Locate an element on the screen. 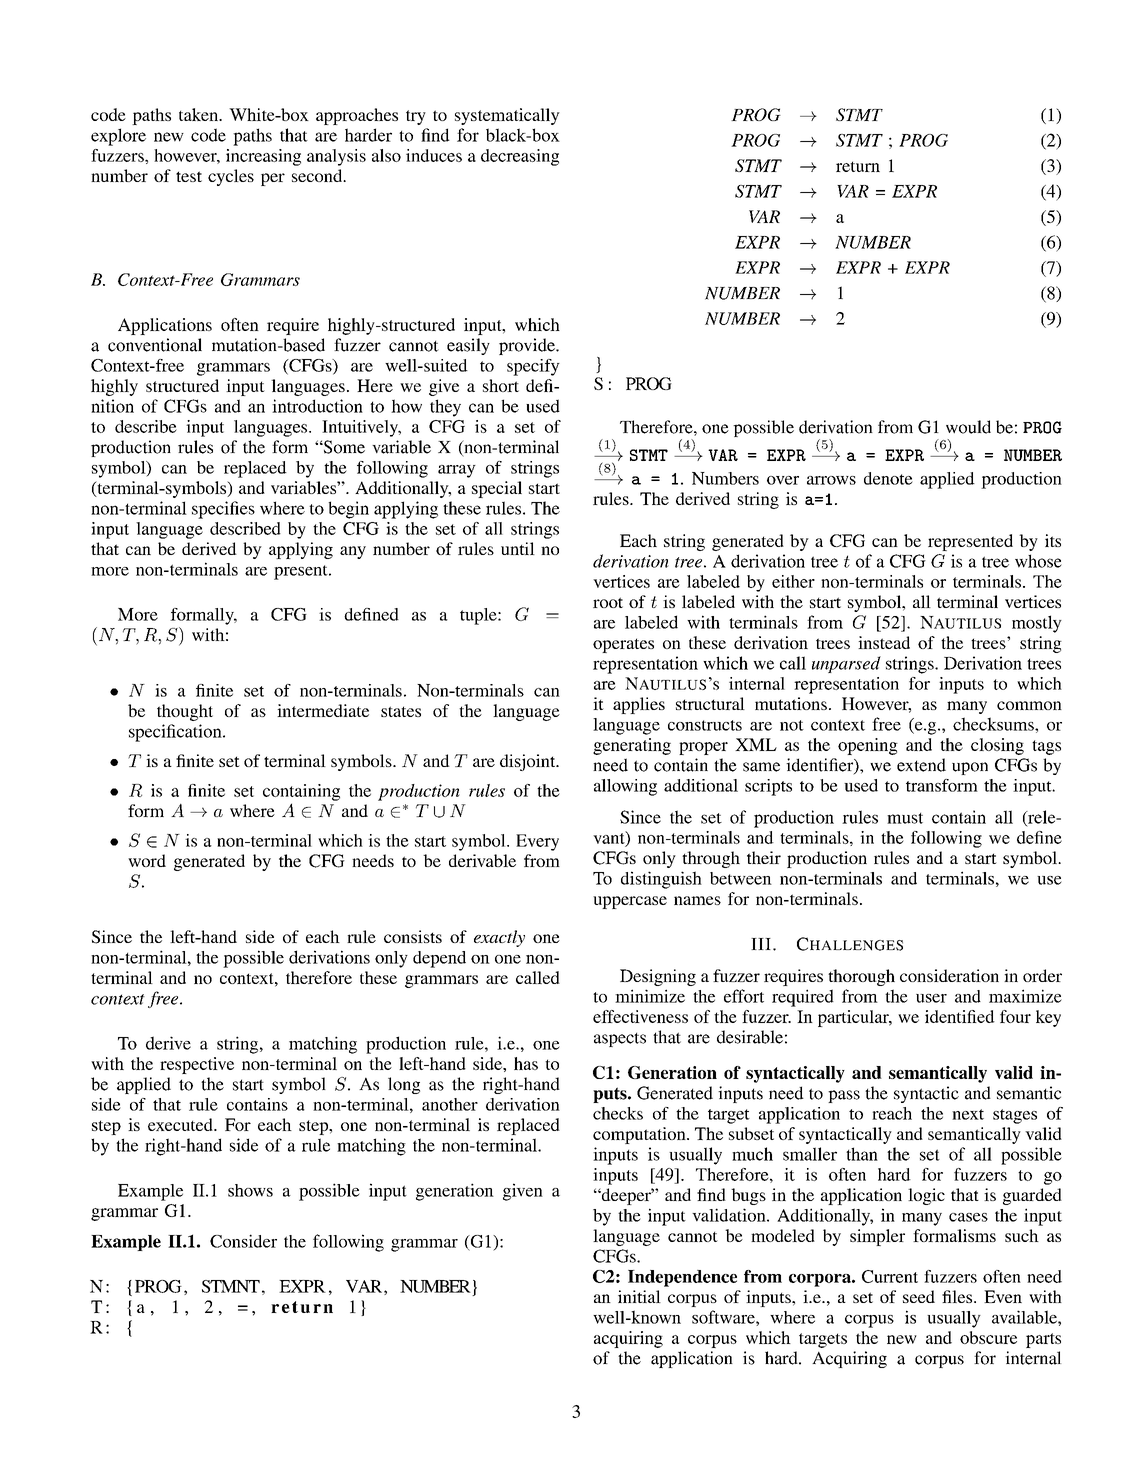  decreasing is located at coordinates (520, 157).
